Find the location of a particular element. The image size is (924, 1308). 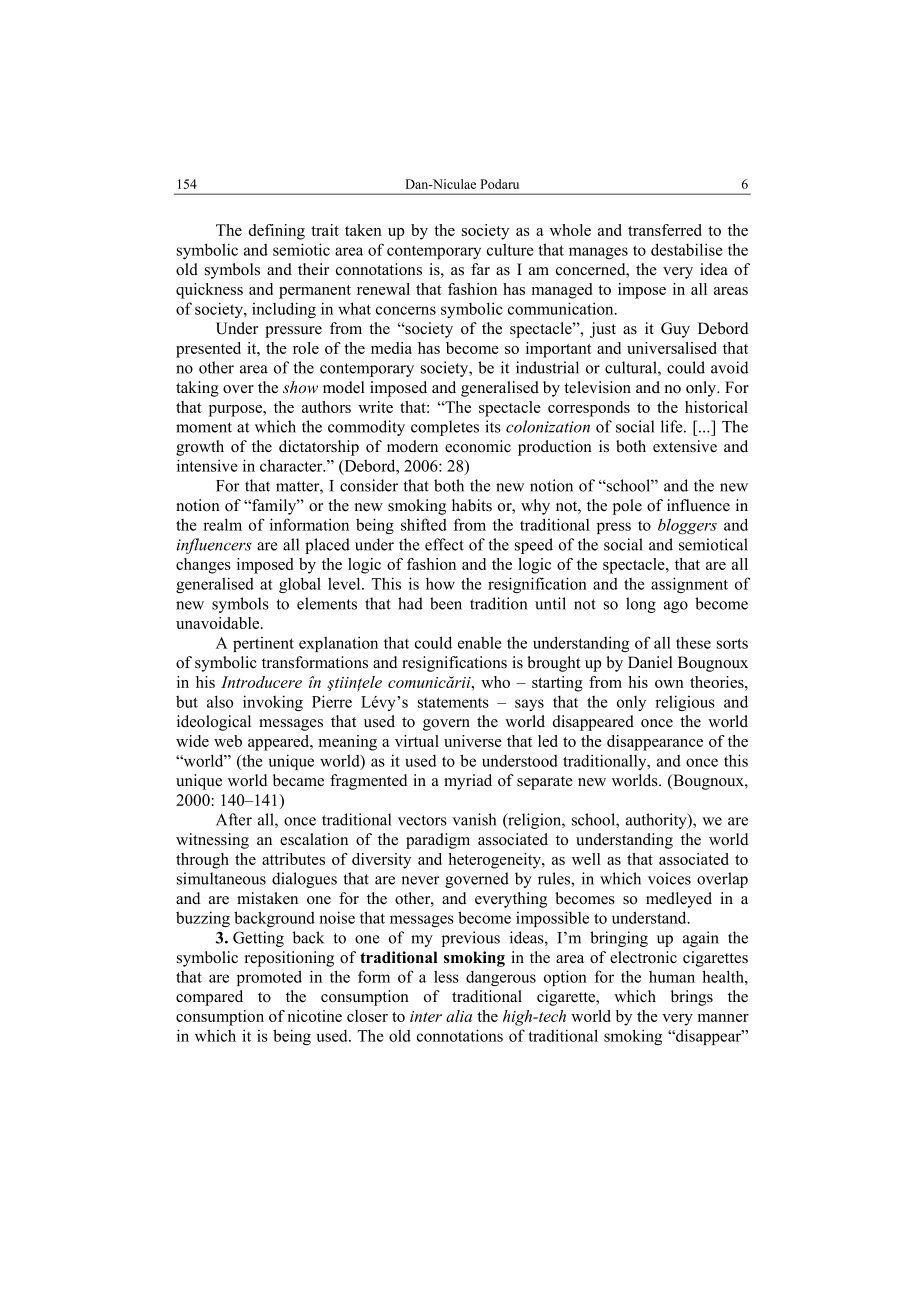

enable is located at coordinates (480, 642).
